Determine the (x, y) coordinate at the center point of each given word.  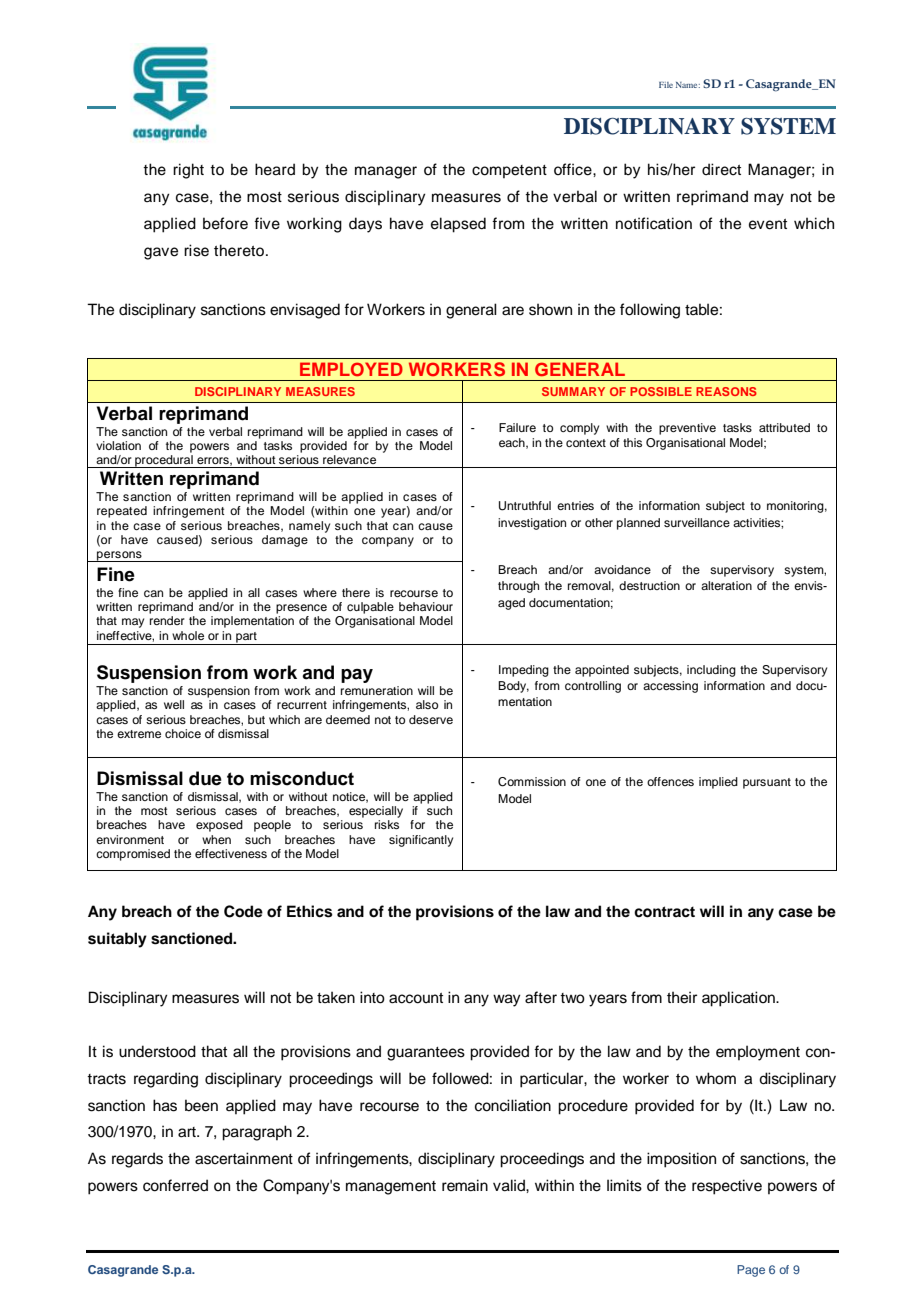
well (174, 704)
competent (509, 171)
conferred (175, 1185)
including (711, 671)
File (666, 85)
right (188, 171)
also (427, 704)
